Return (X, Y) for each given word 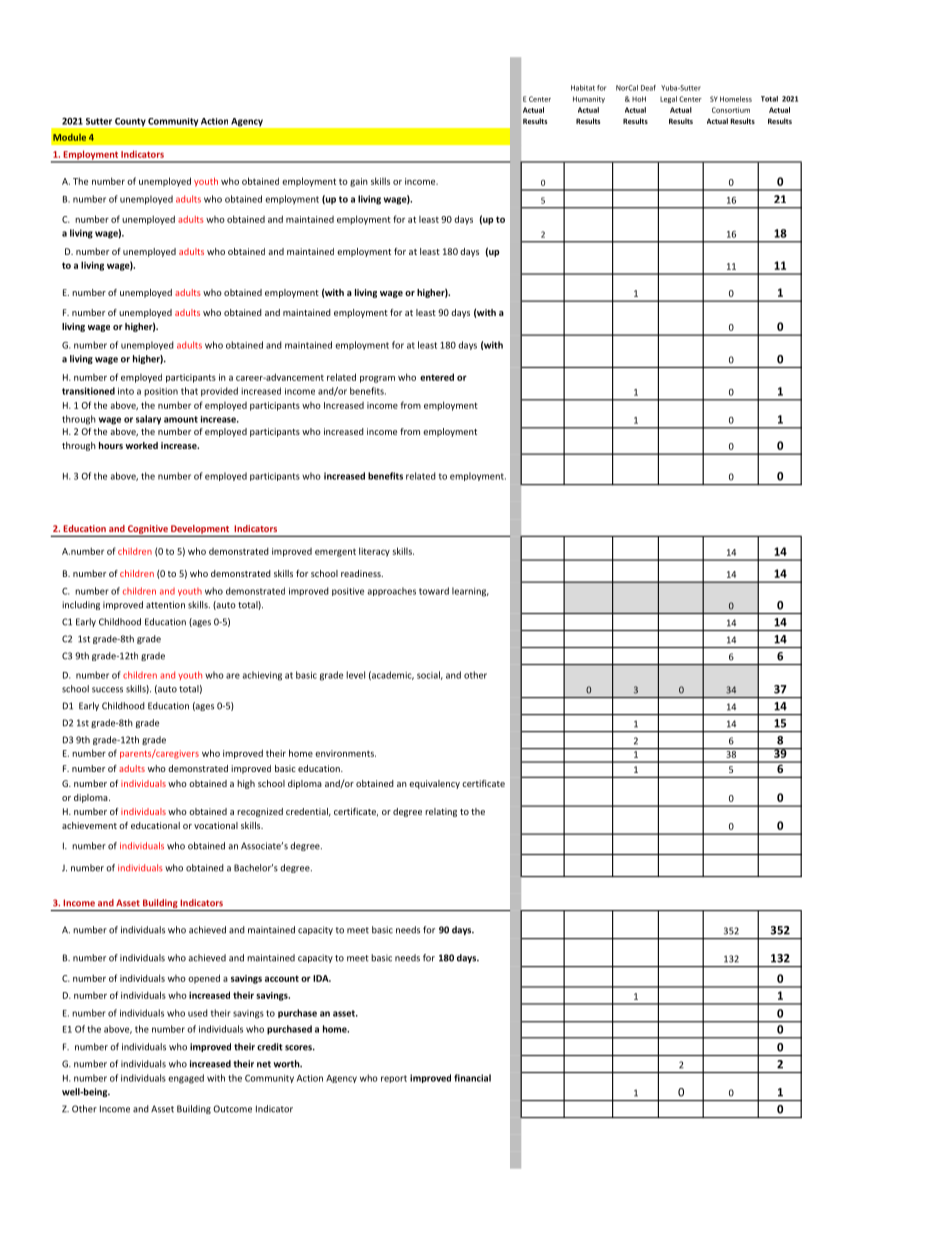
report (394, 1079)
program (377, 379)
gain (359, 182)
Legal (668, 99)
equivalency (434, 784)
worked (141, 445)
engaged (186, 1079)
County (130, 122)
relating (441, 812)
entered (437, 377)
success (107, 690)
